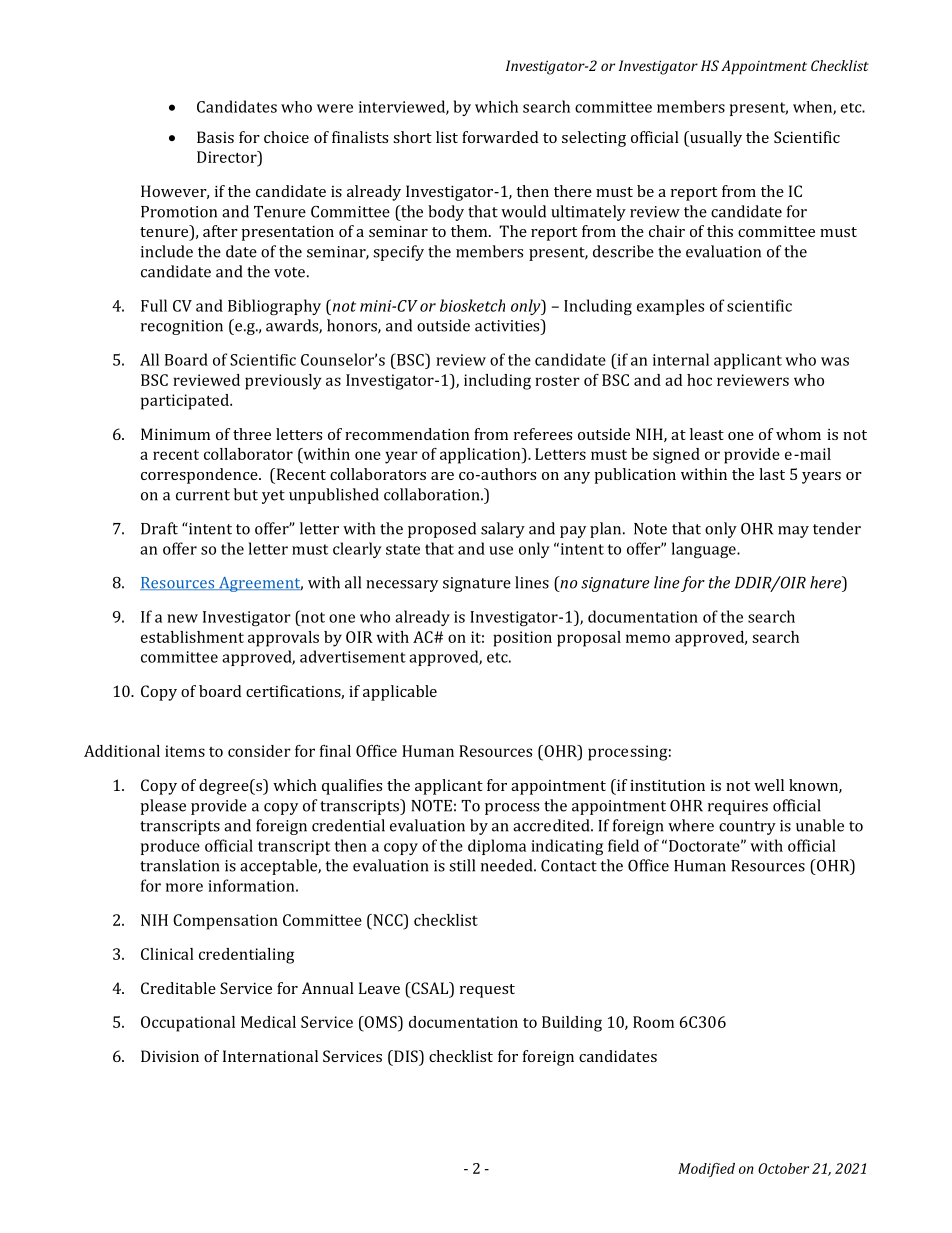 This page has width=952, height=1233. I want to click on diploma, so click(497, 847).
